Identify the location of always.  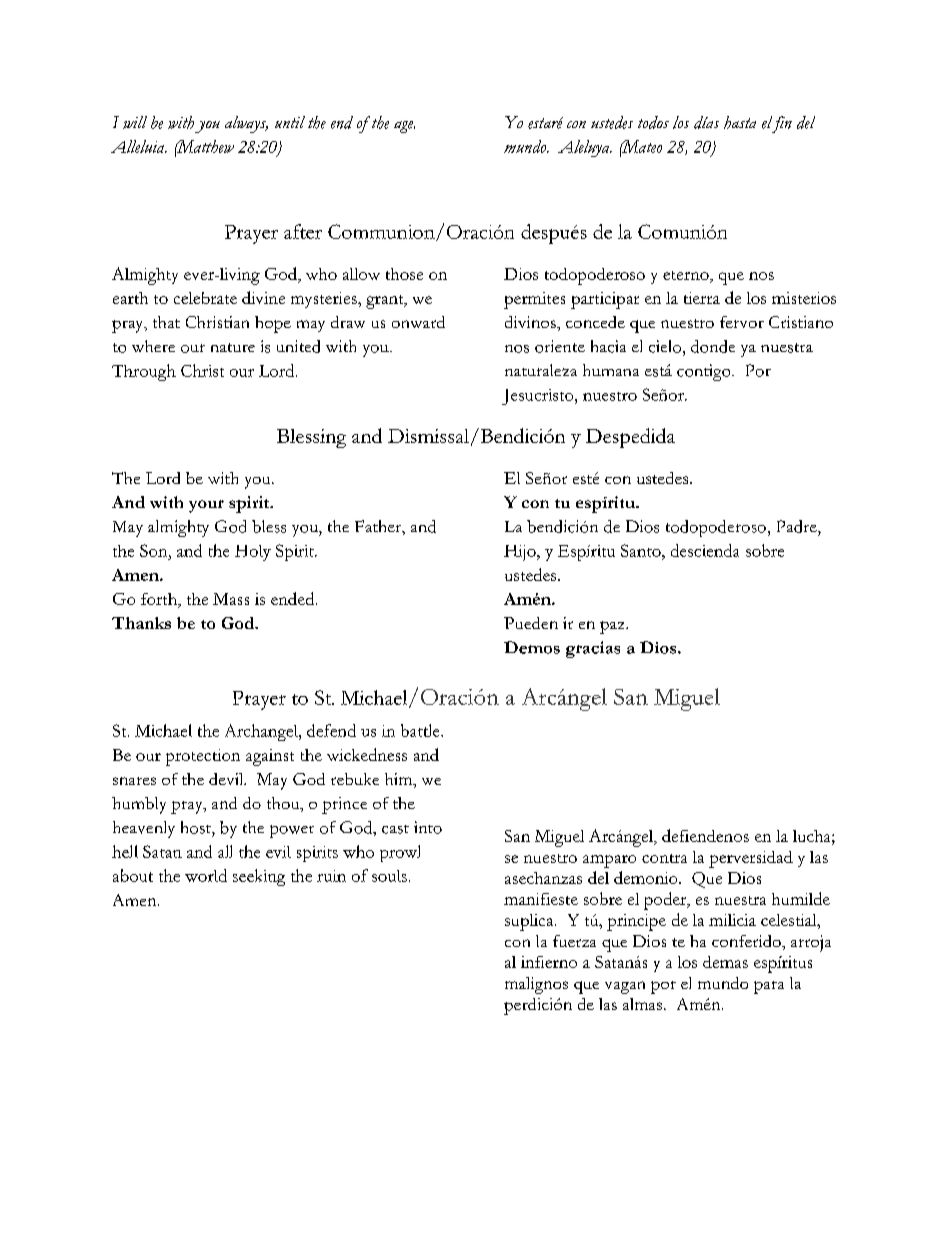
(246, 124).
